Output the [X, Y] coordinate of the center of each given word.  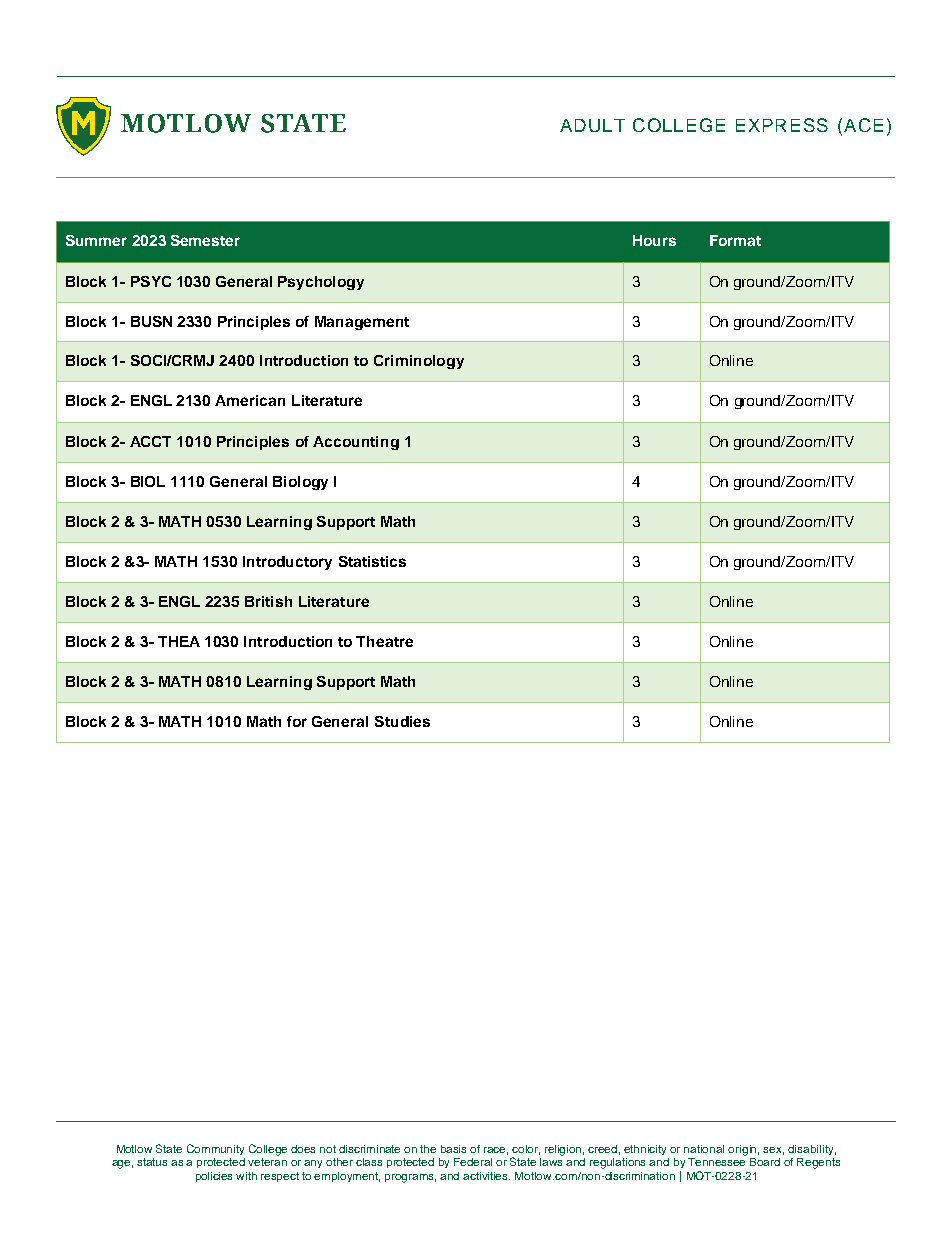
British [268, 601]
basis [453, 1149]
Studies [402, 721]
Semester [205, 240]
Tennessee [716, 1162]
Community [215, 1149]
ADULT [592, 125]
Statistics [372, 561]
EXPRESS [782, 125]
